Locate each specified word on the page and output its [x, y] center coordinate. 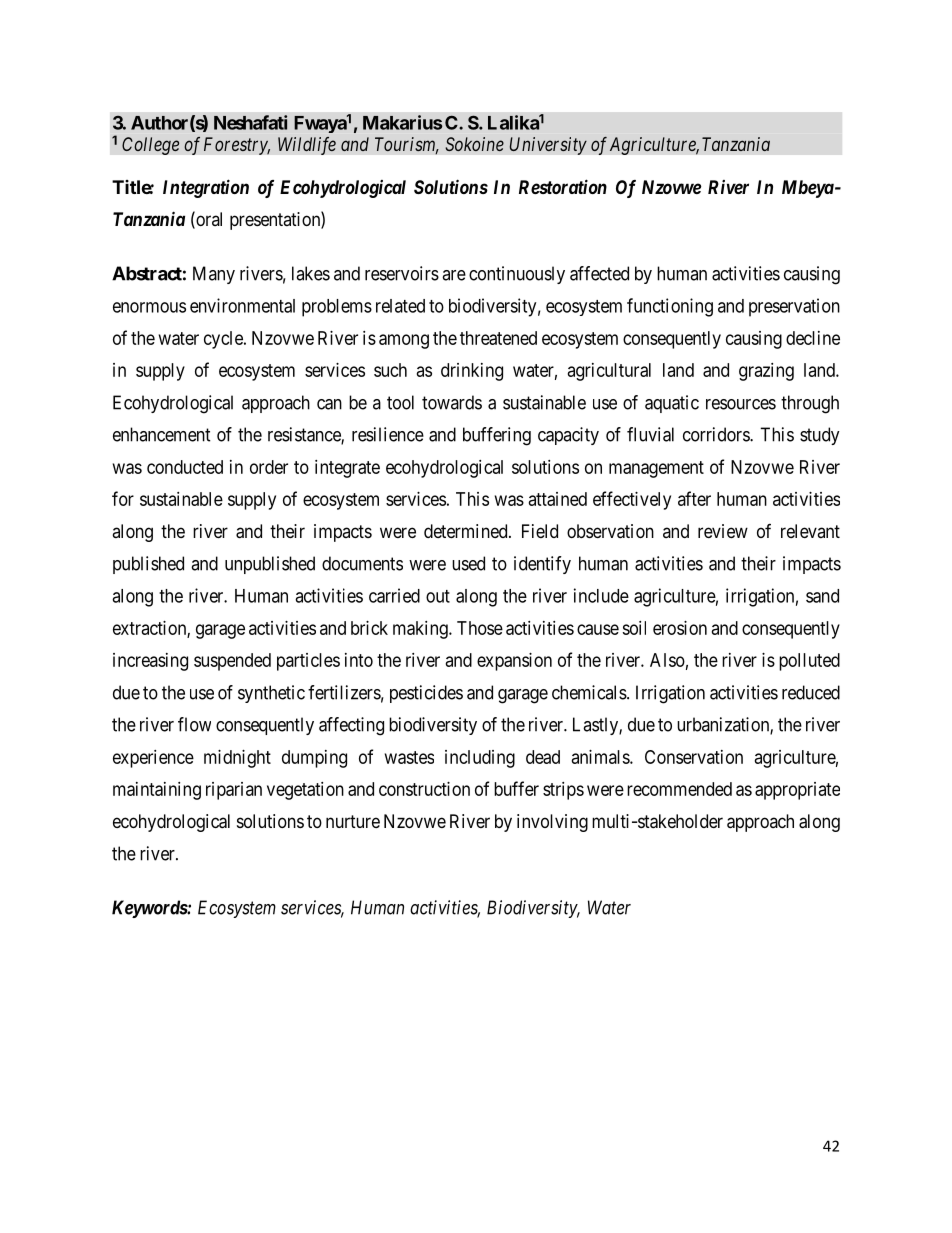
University [548, 146]
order [269, 467]
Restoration [563, 186]
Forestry [237, 146]
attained [558, 499]
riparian [234, 791]
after [694, 498]
